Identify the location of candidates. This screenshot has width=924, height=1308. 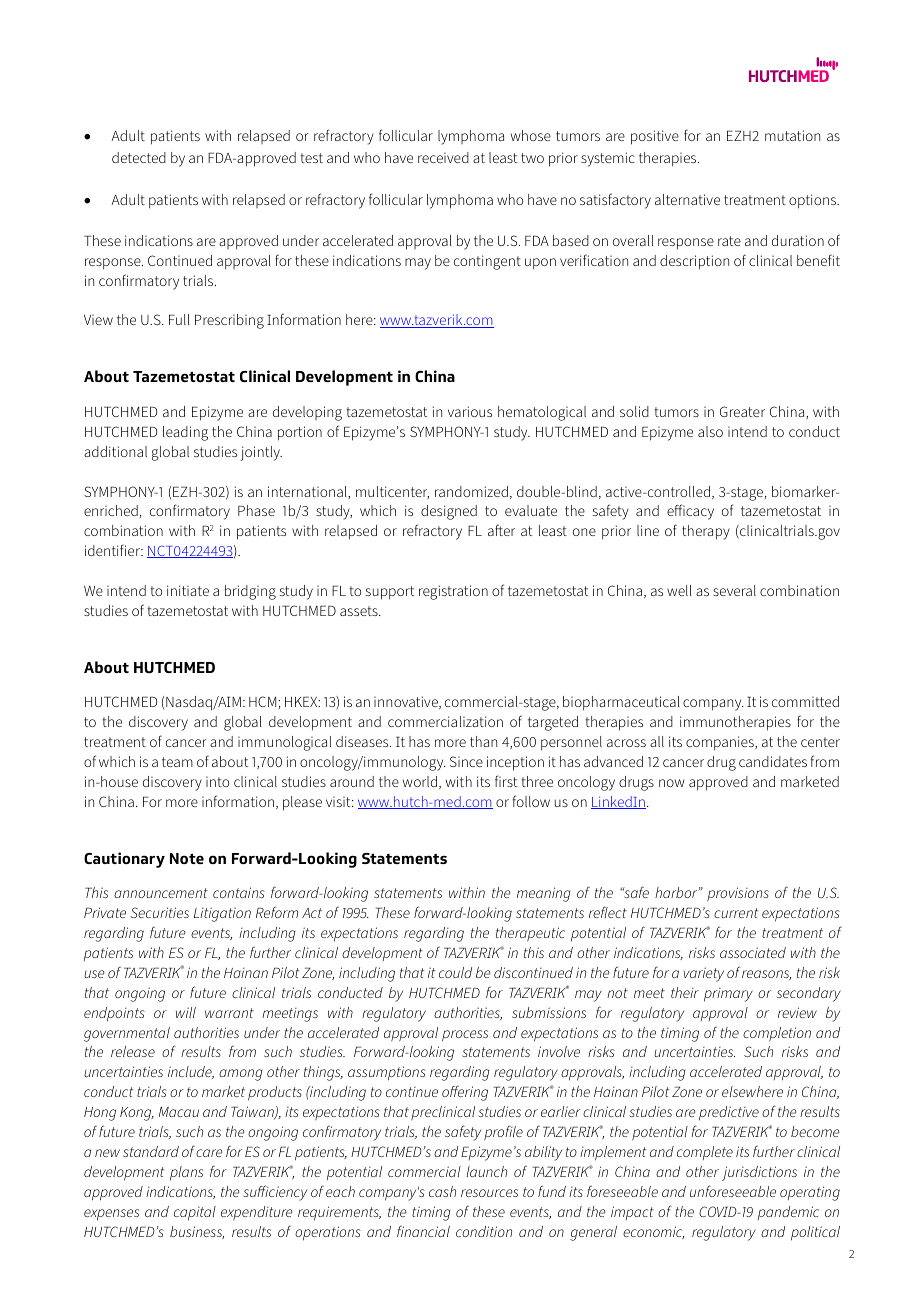
(773, 761).
